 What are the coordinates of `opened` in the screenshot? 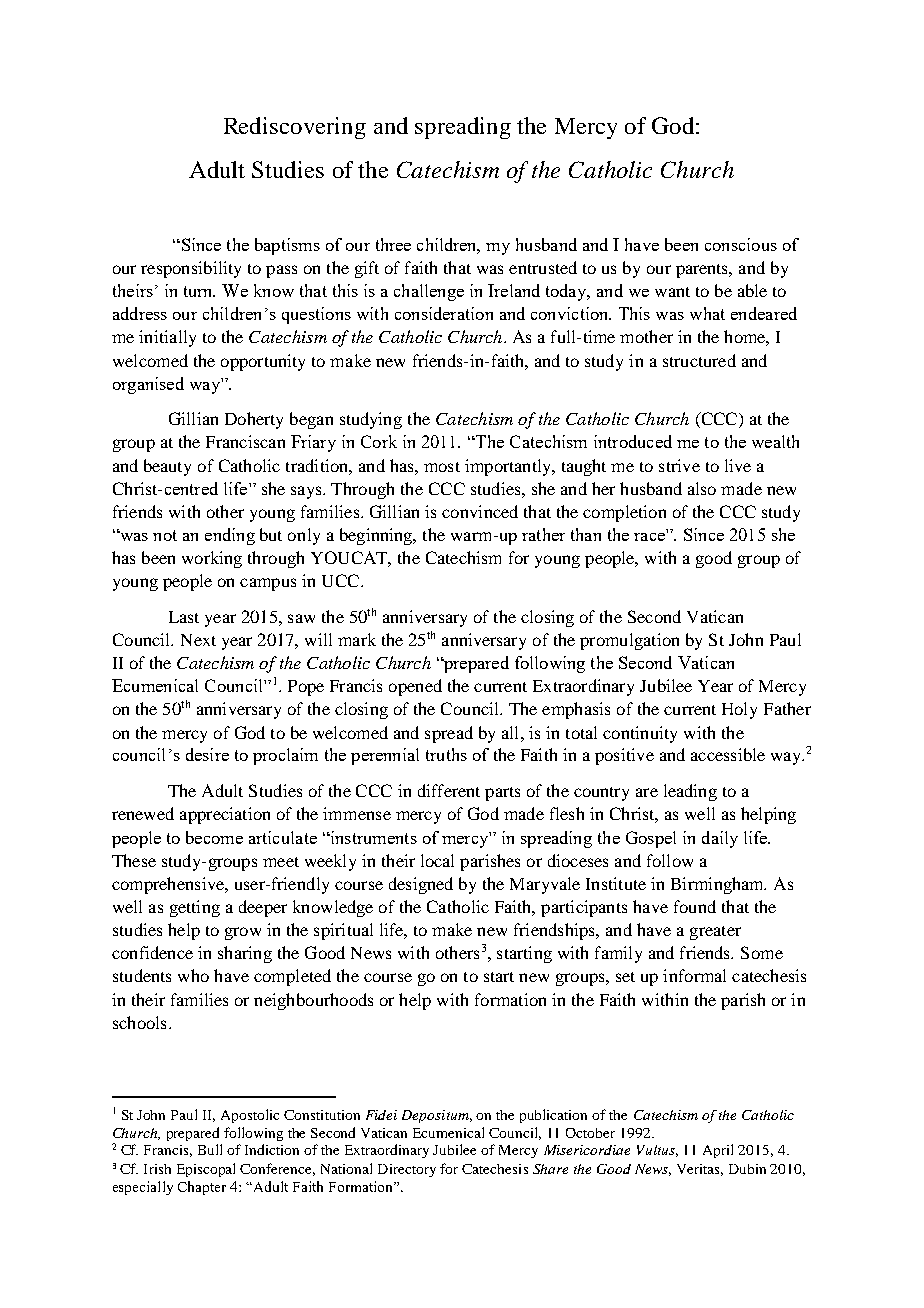 It's located at (415, 687).
